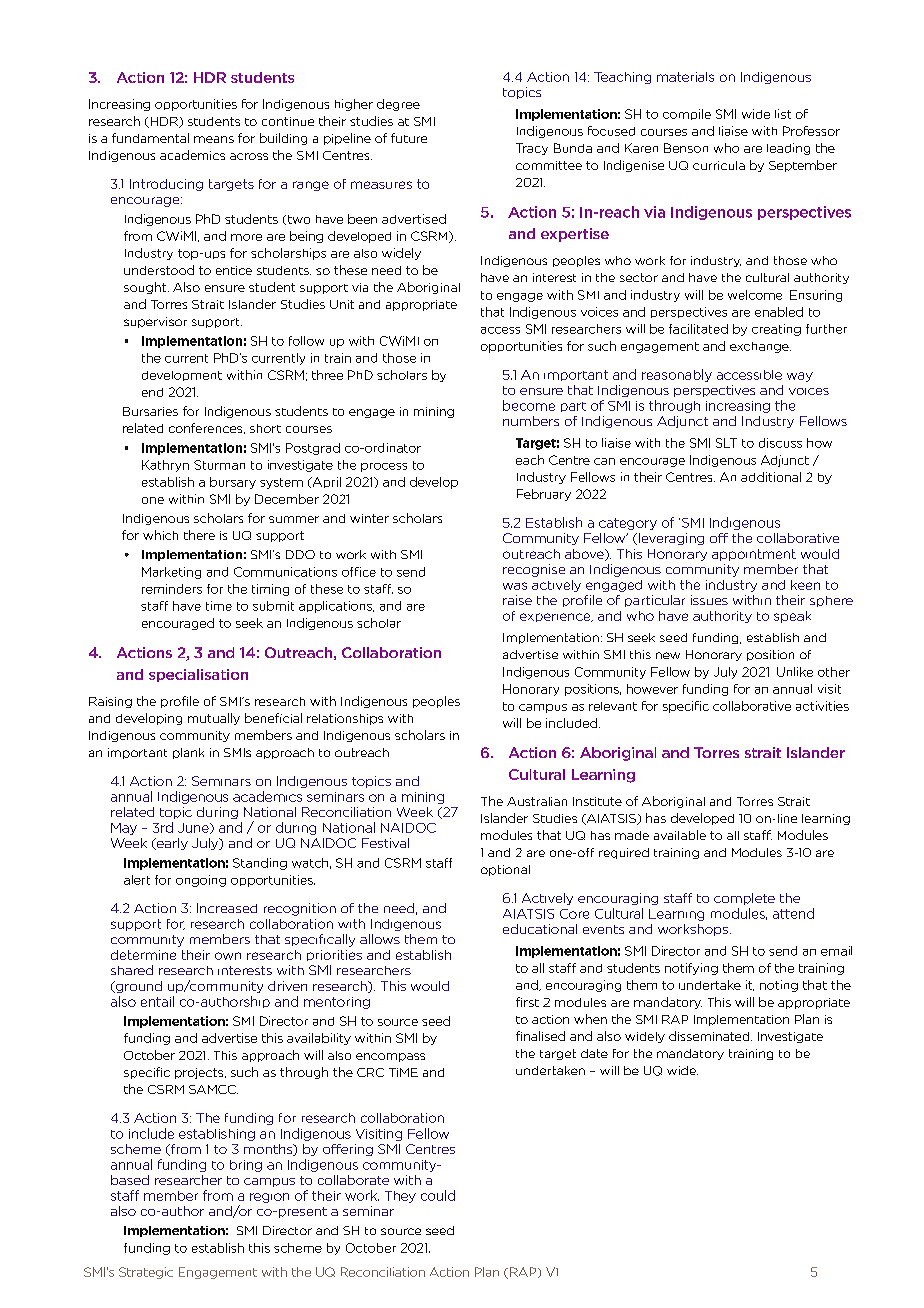 The width and height of the page is (924, 1308). I want to click on additional, so click(771, 477).
